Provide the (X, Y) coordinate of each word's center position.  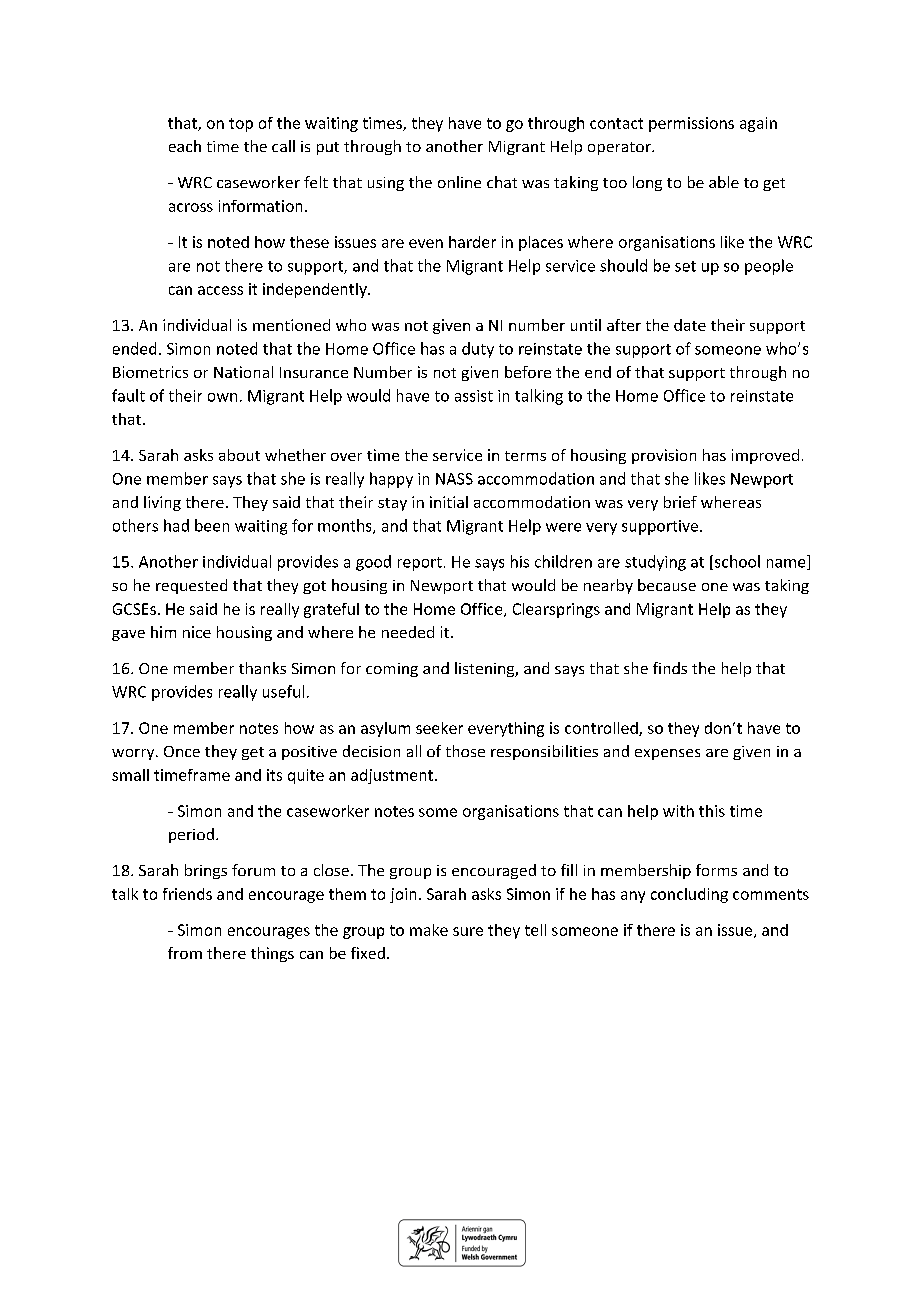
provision (664, 456)
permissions (691, 124)
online (459, 182)
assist (474, 396)
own (222, 397)
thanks (262, 668)
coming (392, 670)
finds (670, 668)
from (185, 953)
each (185, 146)
